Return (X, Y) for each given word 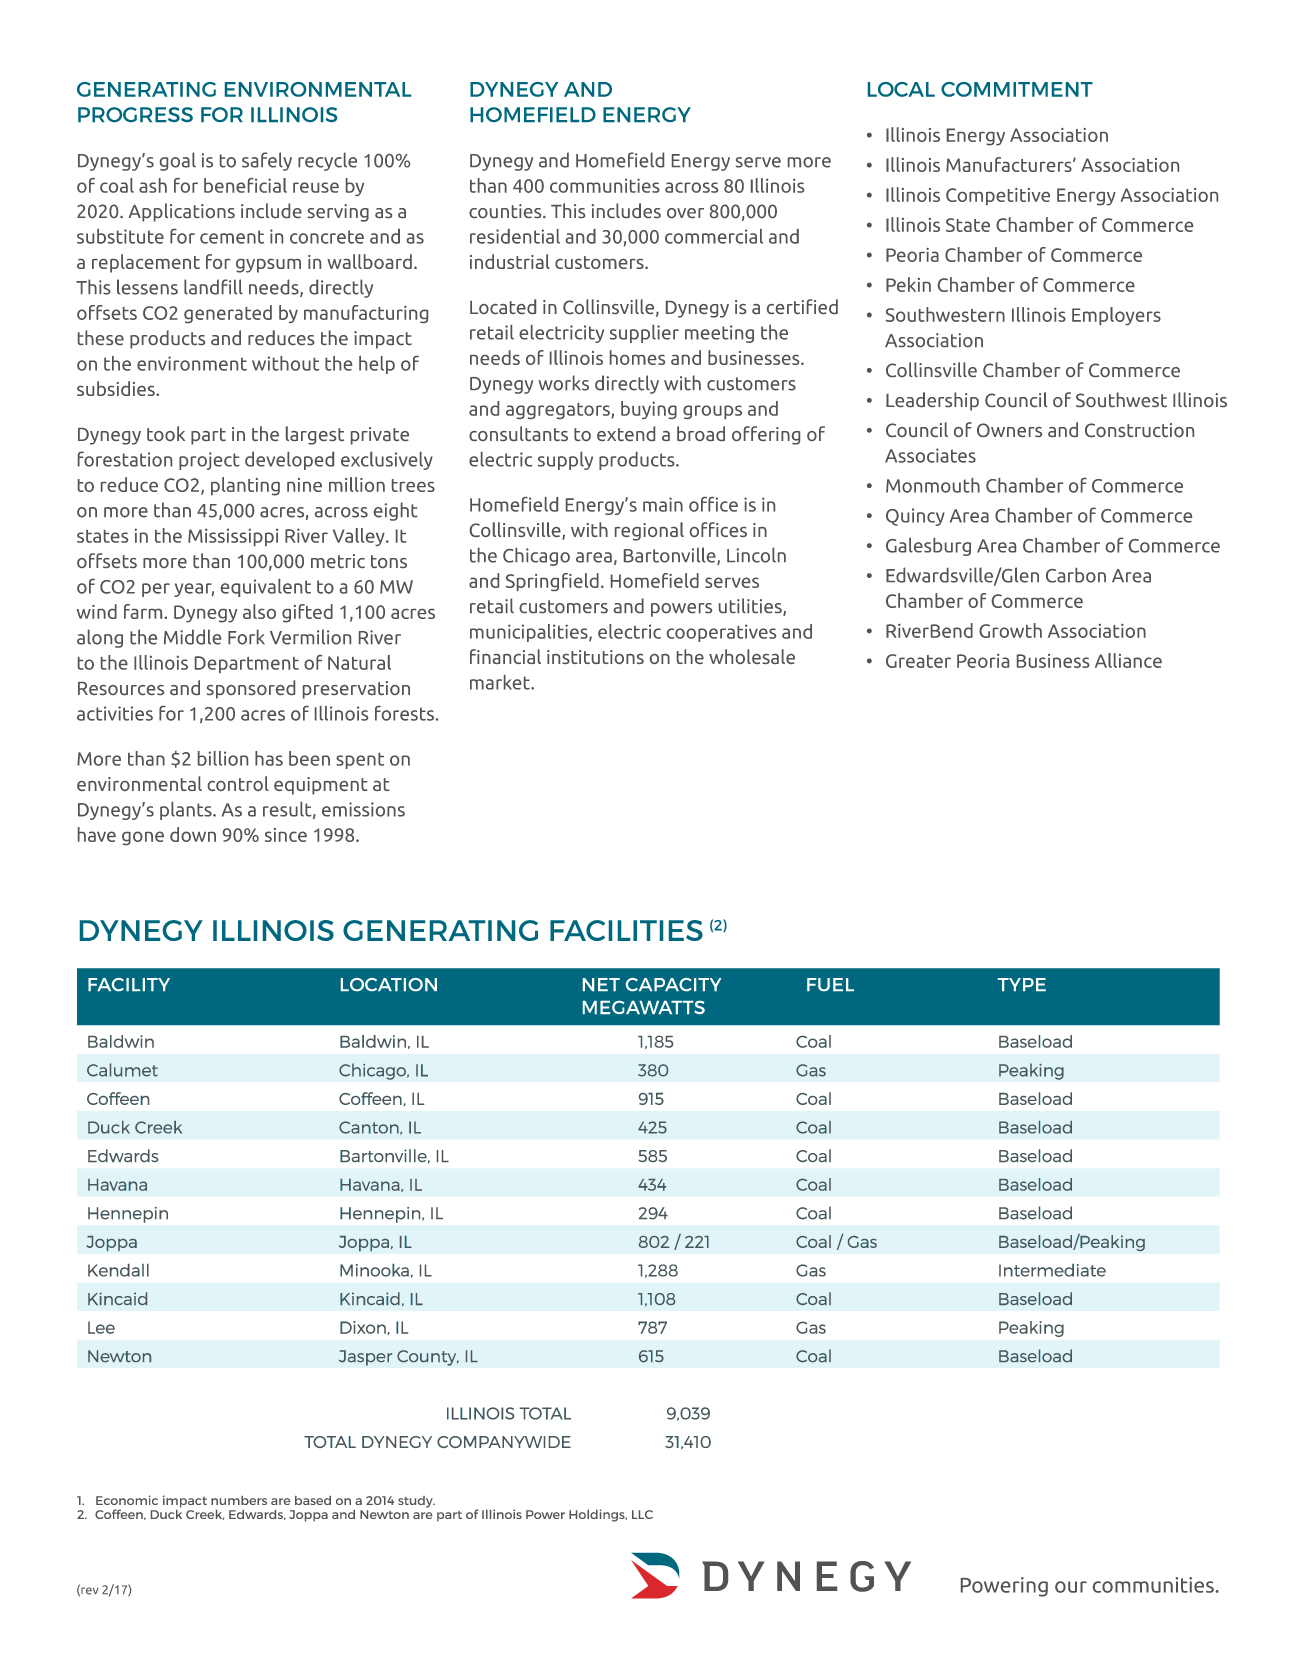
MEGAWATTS (644, 1007)
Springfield (552, 582)
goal (178, 161)
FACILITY (129, 984)
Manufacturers (1010, 164)
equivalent (266, 588)
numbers (239, 1500)
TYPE (1022, 984)
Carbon (1076, 575)
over (685, 213)
